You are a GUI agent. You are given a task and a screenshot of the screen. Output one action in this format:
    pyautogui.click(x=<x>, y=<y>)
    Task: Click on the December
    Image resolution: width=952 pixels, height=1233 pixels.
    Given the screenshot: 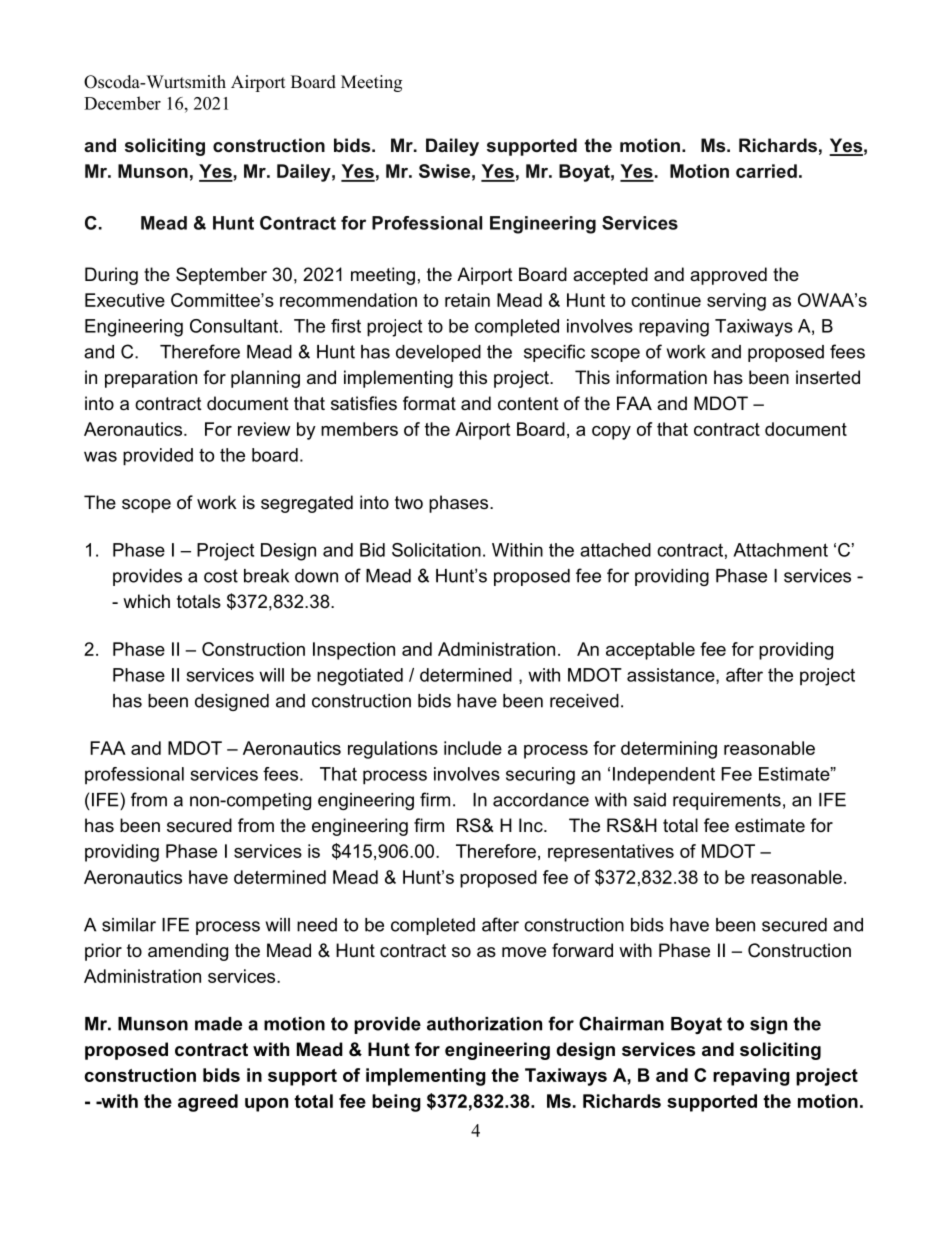 What is the action you would take?
    pyautogui.click(x=122, y=103)
